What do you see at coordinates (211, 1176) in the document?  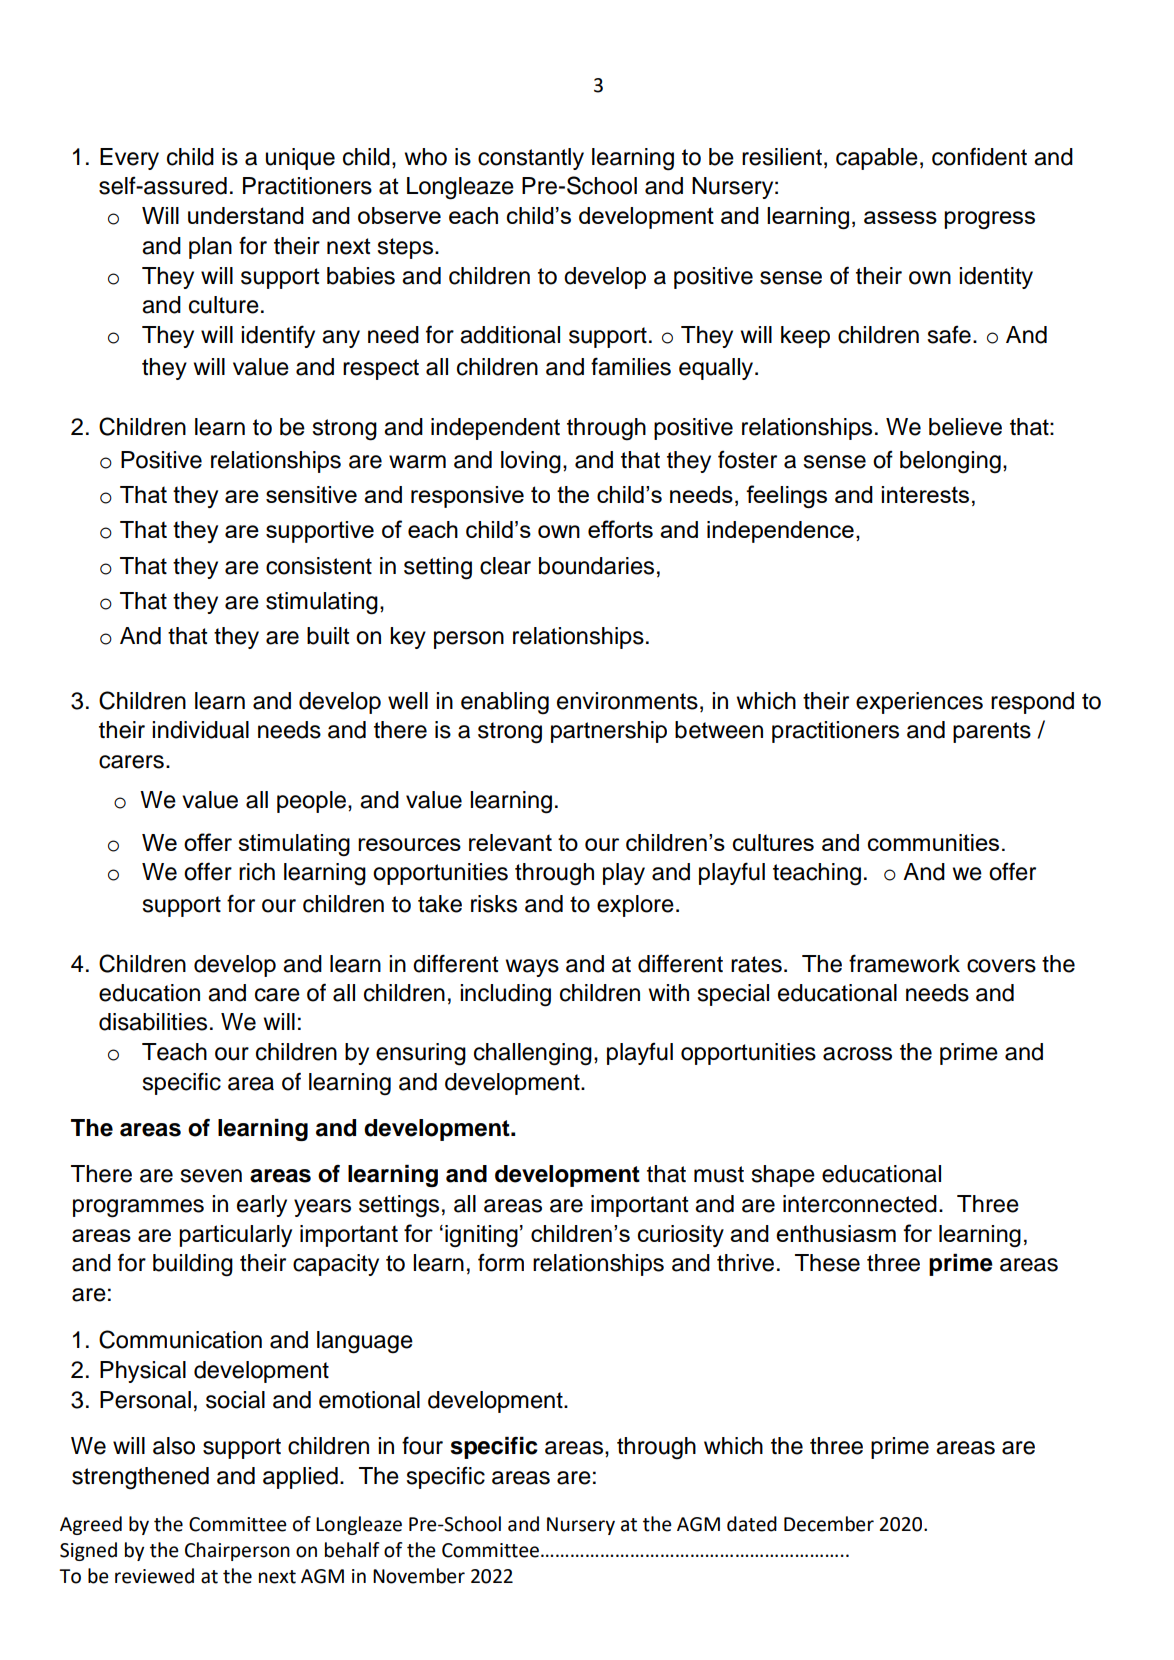 I see `seven` at bounding box center [211, 1176].
